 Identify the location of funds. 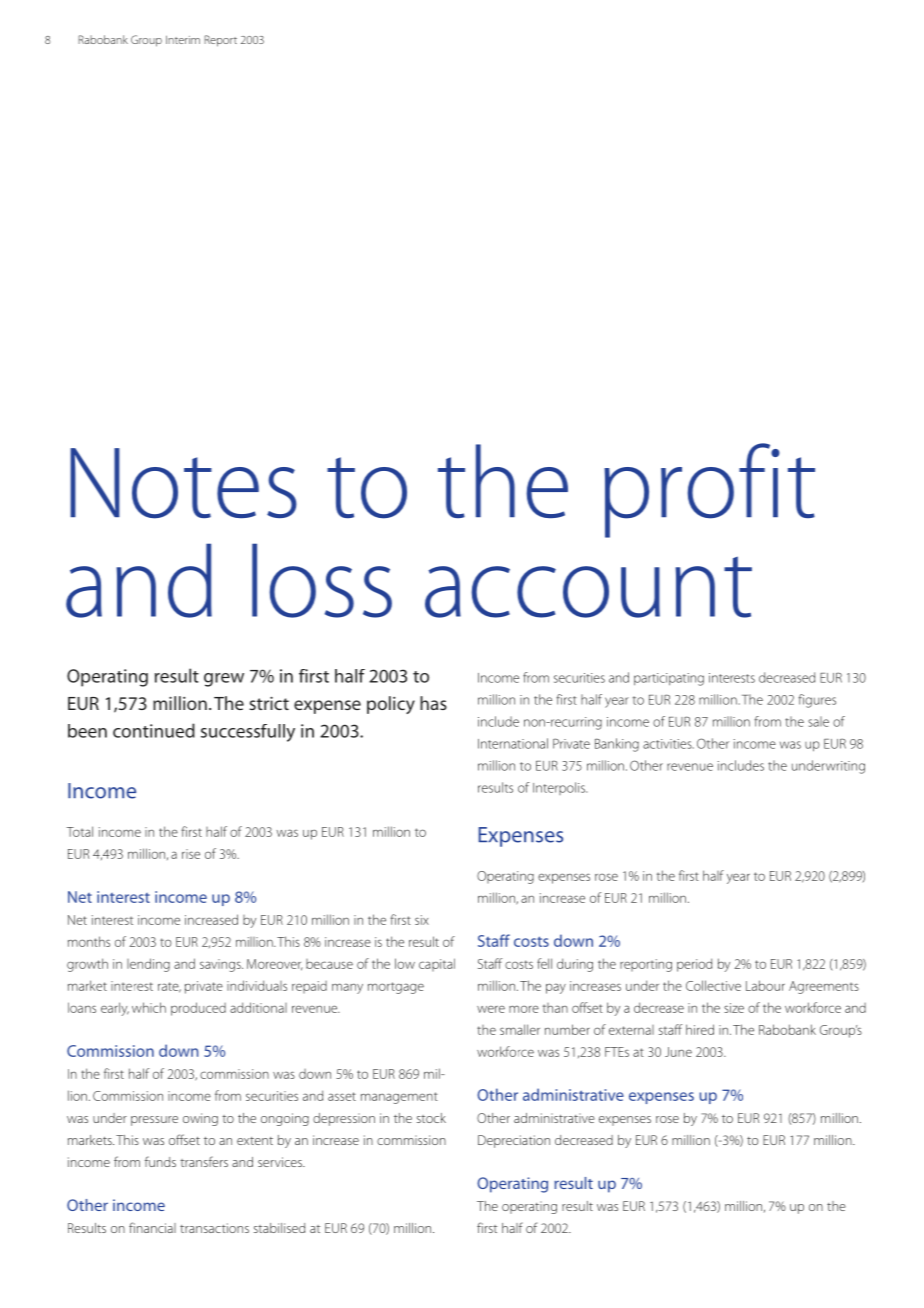
(160, 1161).
